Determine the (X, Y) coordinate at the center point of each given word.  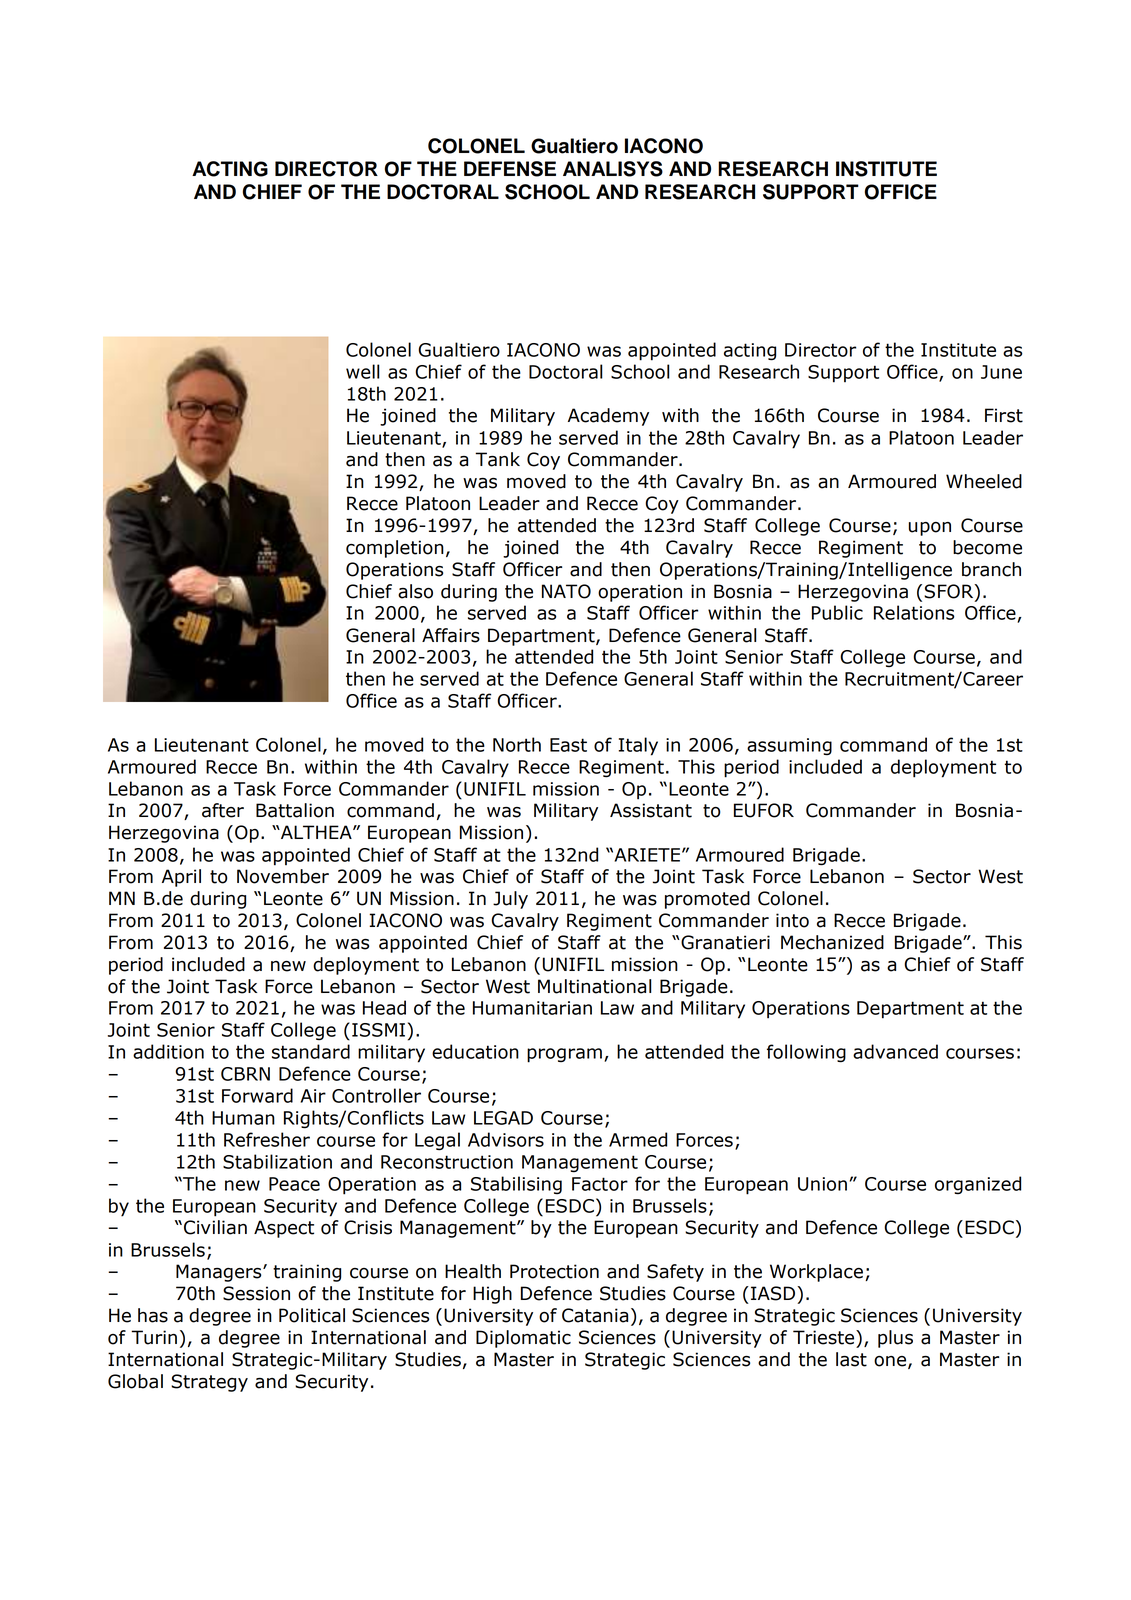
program (564, 1055)
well (363, 371)
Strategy (209, 1383)
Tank (497, 459)
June (1001, 372)
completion (395, 549)
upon (930, 529)
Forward (257, 1095)
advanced (895, 1051)
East (568, 745)
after (223, 810)
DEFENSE (510, 169)
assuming (789, 747)
